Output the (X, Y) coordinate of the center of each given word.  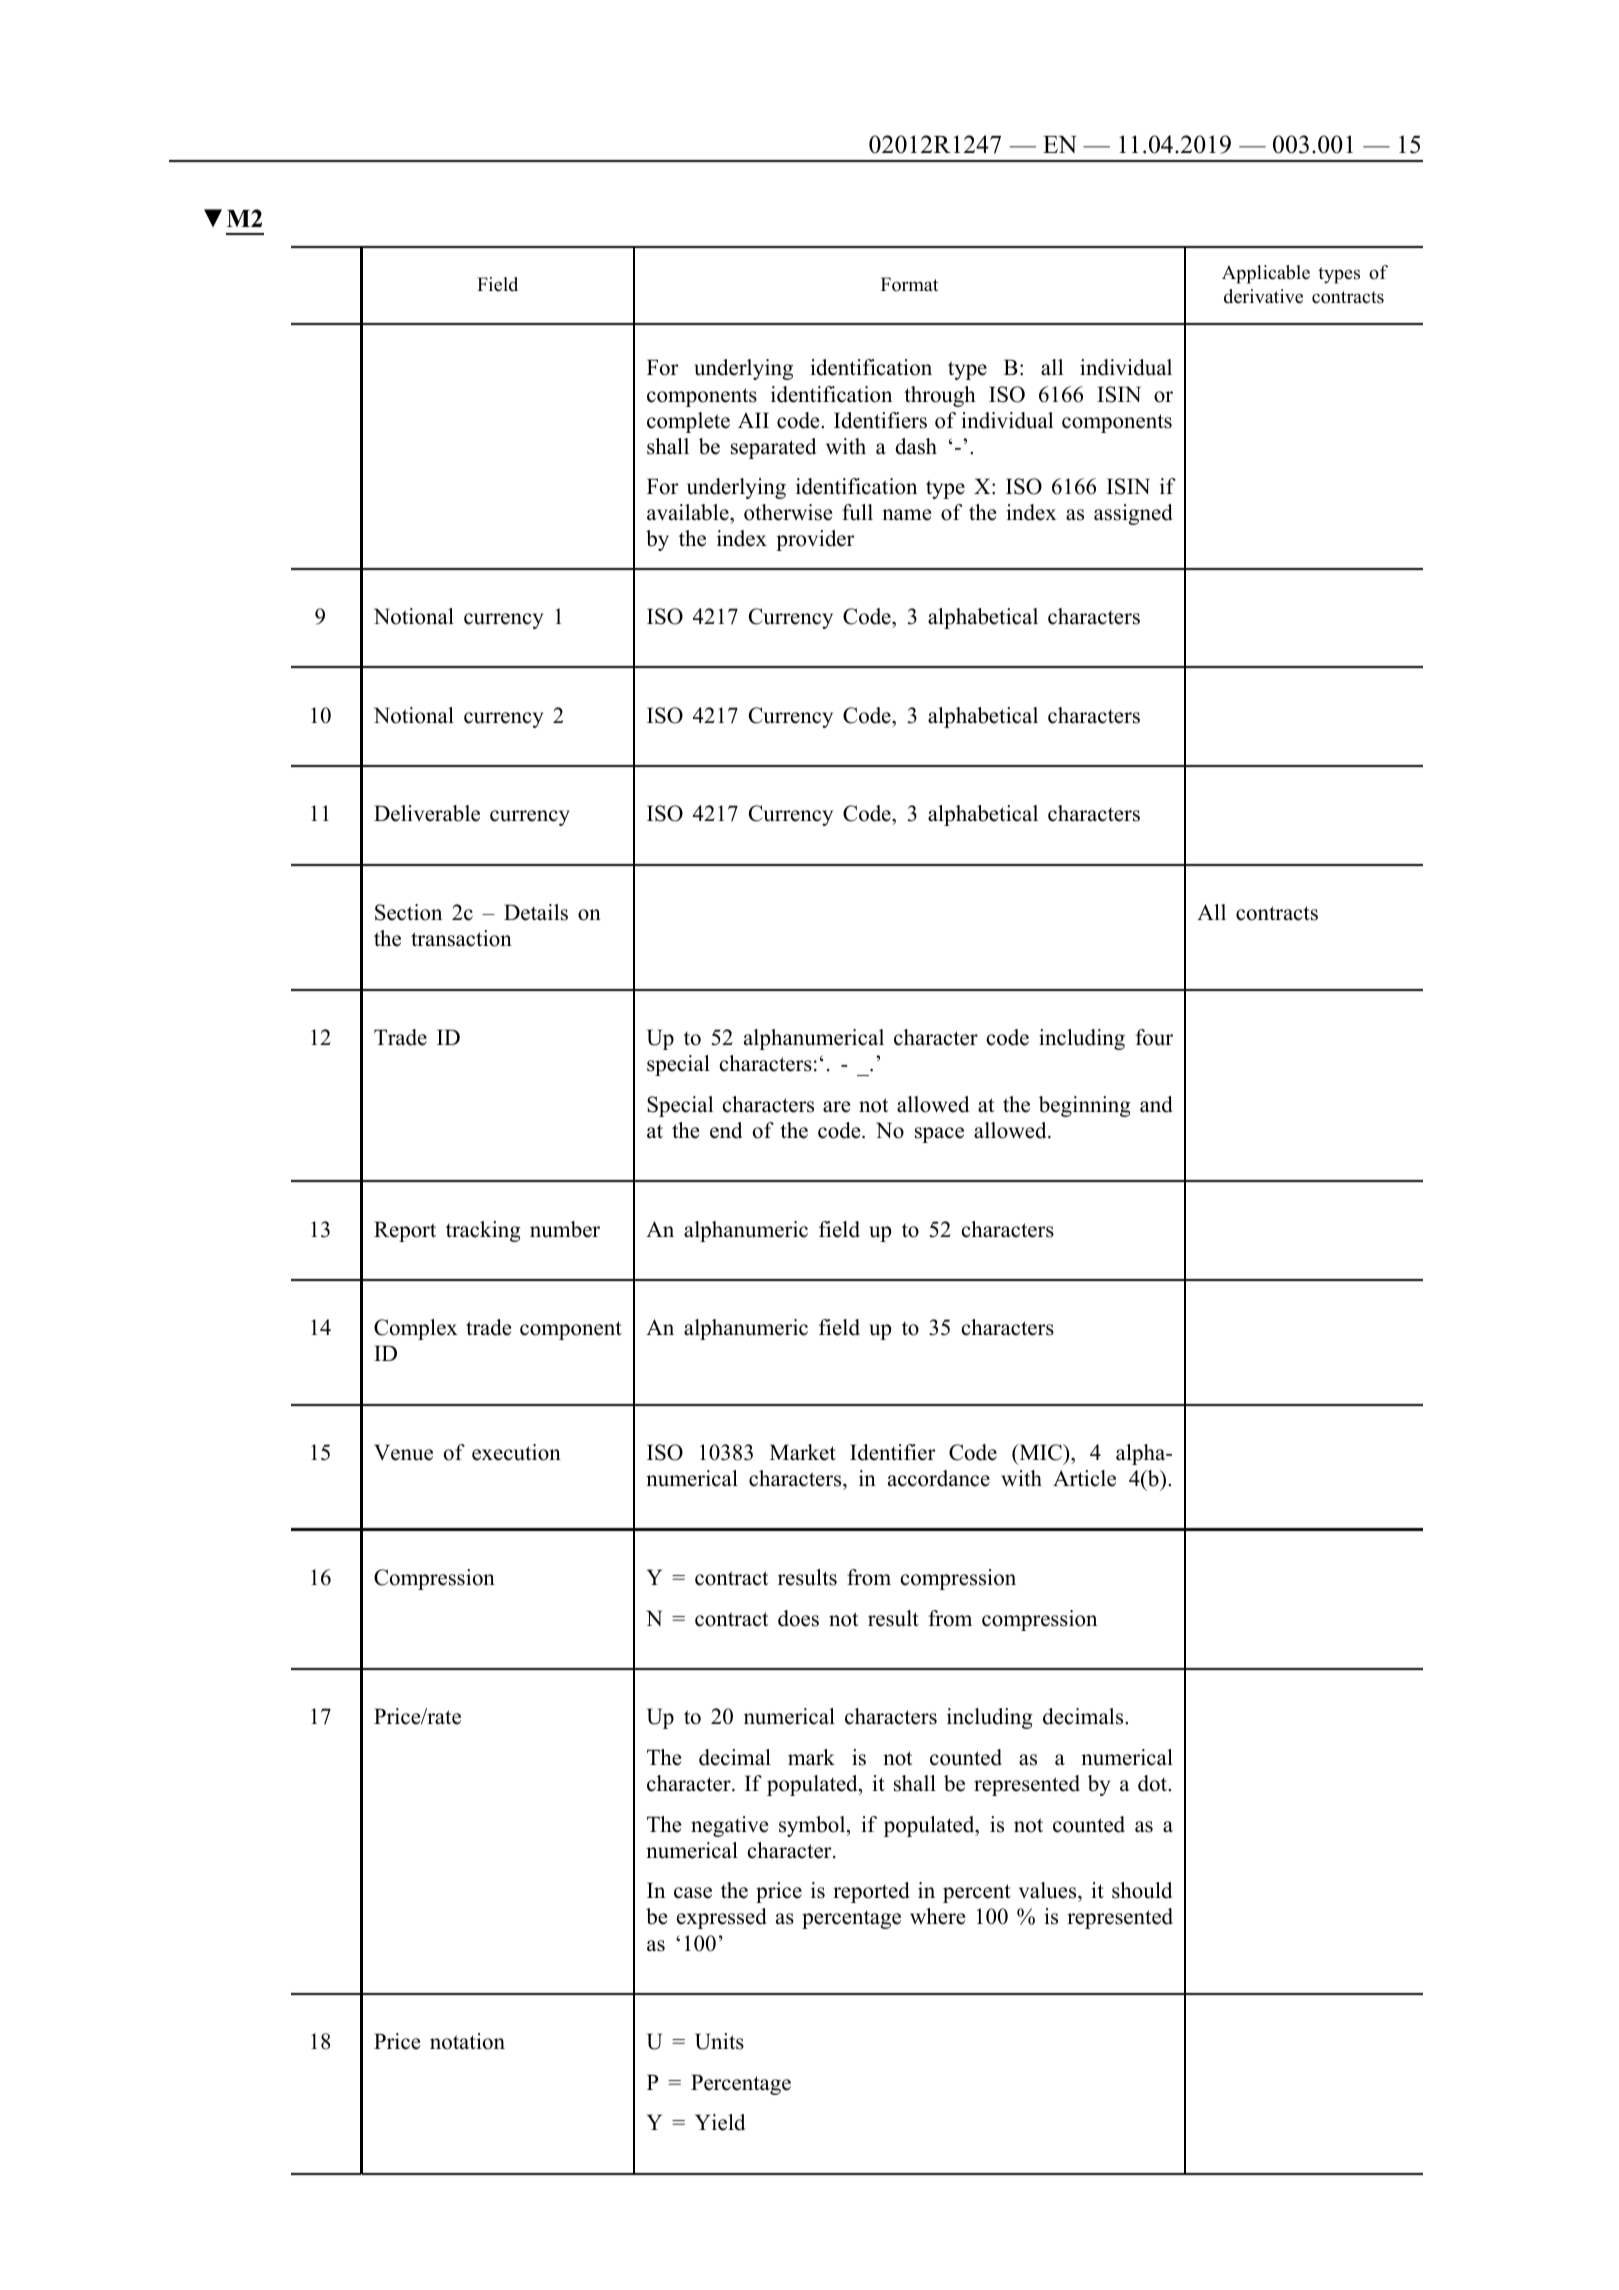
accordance (939, 1478)
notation (467, 2041)
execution (516, 1452)
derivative (1263, 296)
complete (688, 422)
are (836, 1107)
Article (1084, 1478)
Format (909, 284)
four (1154, 1037)
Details (536, 912)
